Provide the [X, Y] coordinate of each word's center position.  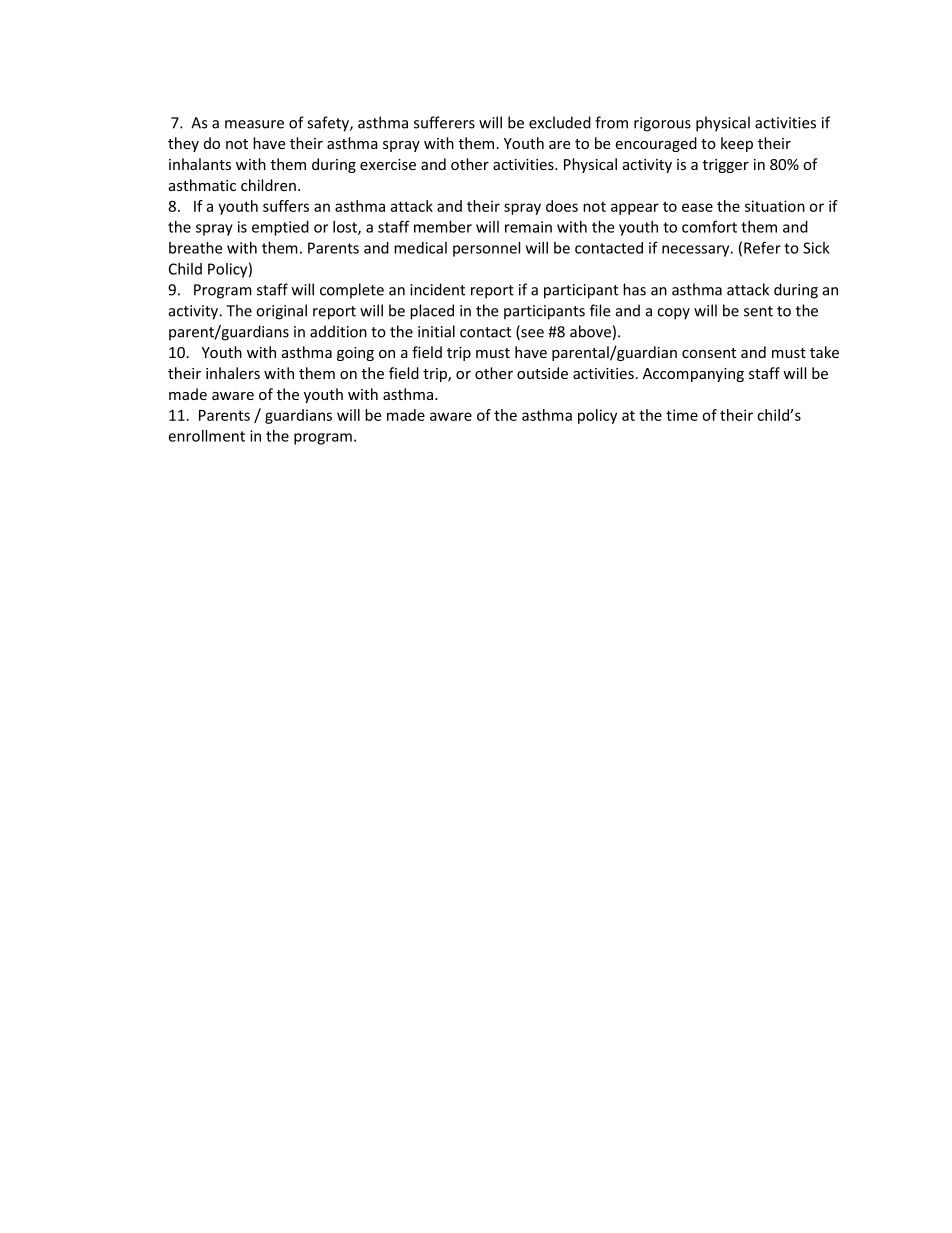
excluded [560, 122]
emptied [280, 228]
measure [254, 124]
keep [737, 144]
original [281, 312]
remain [528, 227]
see [531, 334]
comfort [709, 226]
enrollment [206, 436]
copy [673, 314]
